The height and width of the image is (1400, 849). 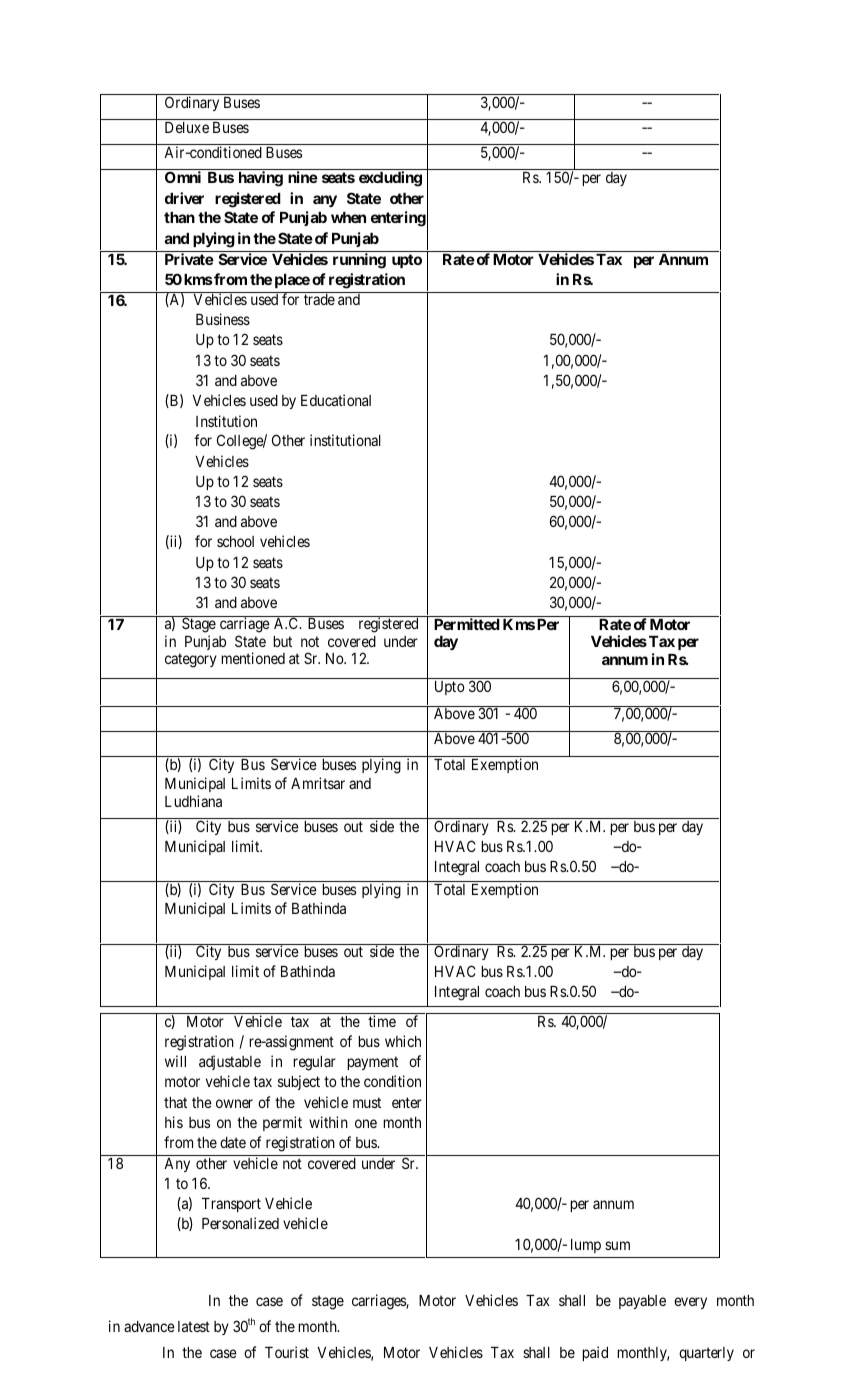 What do you see at coordinates (282, 641) in the image?
I see `but` at bounding box center [282, 641].
